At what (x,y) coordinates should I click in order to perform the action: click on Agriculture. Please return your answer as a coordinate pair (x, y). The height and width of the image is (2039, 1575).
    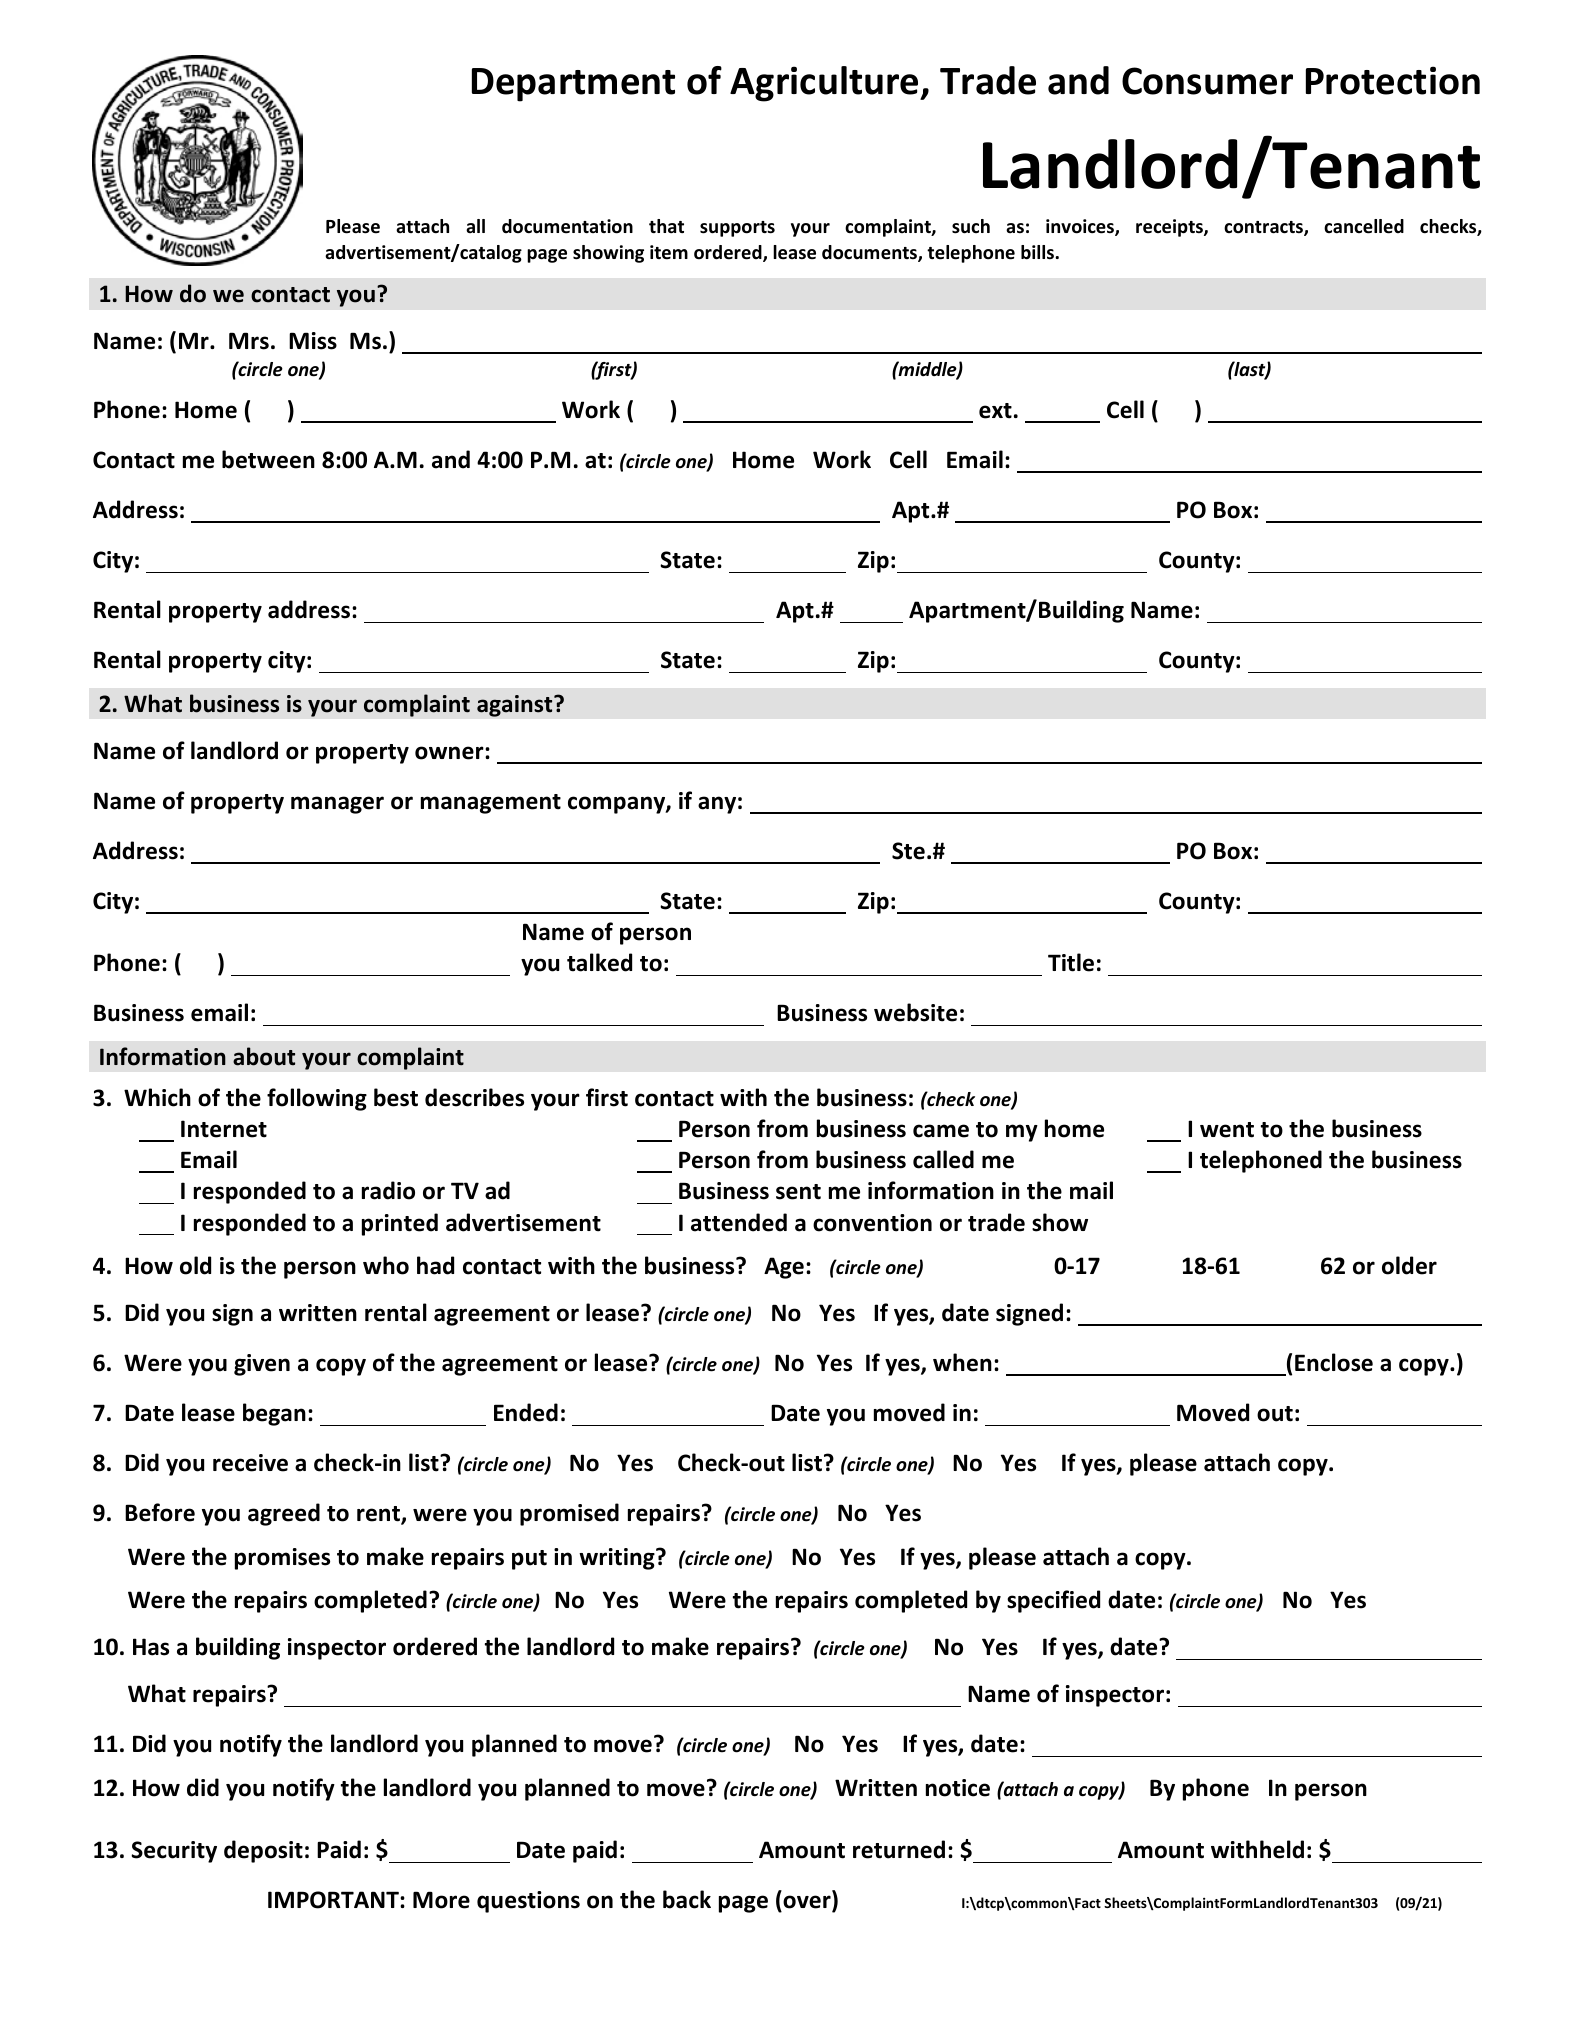
    Looking at the image, I should click on (826, 84).
